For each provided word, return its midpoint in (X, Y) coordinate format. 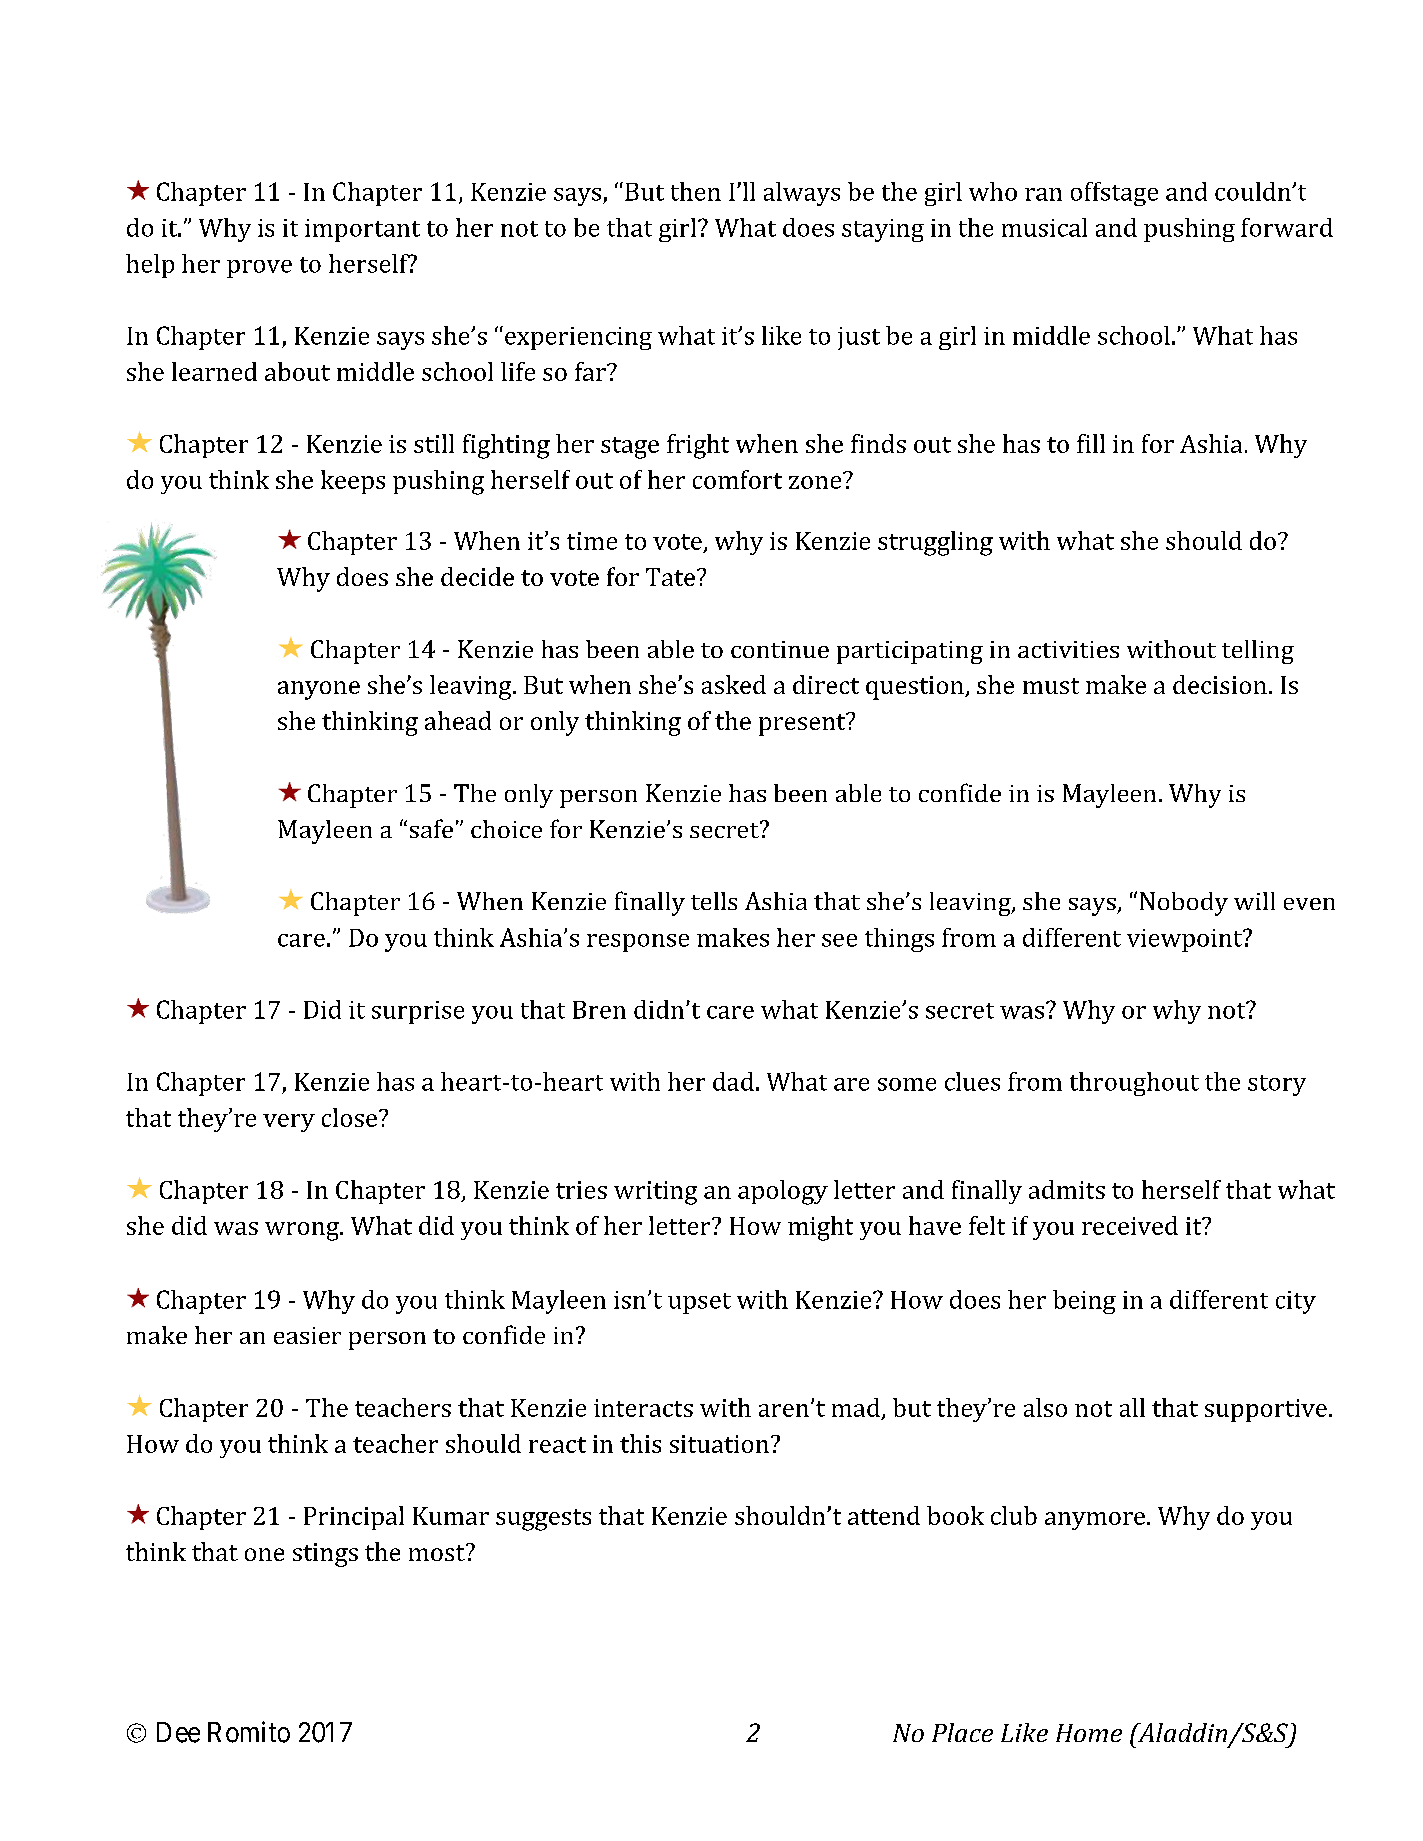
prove (259, 269)
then (696, 191)
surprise (418, 1012)
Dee (178, 1732)
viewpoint (1186, 940)
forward (1287, 227)
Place (962, 1732)
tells (714, 901)
